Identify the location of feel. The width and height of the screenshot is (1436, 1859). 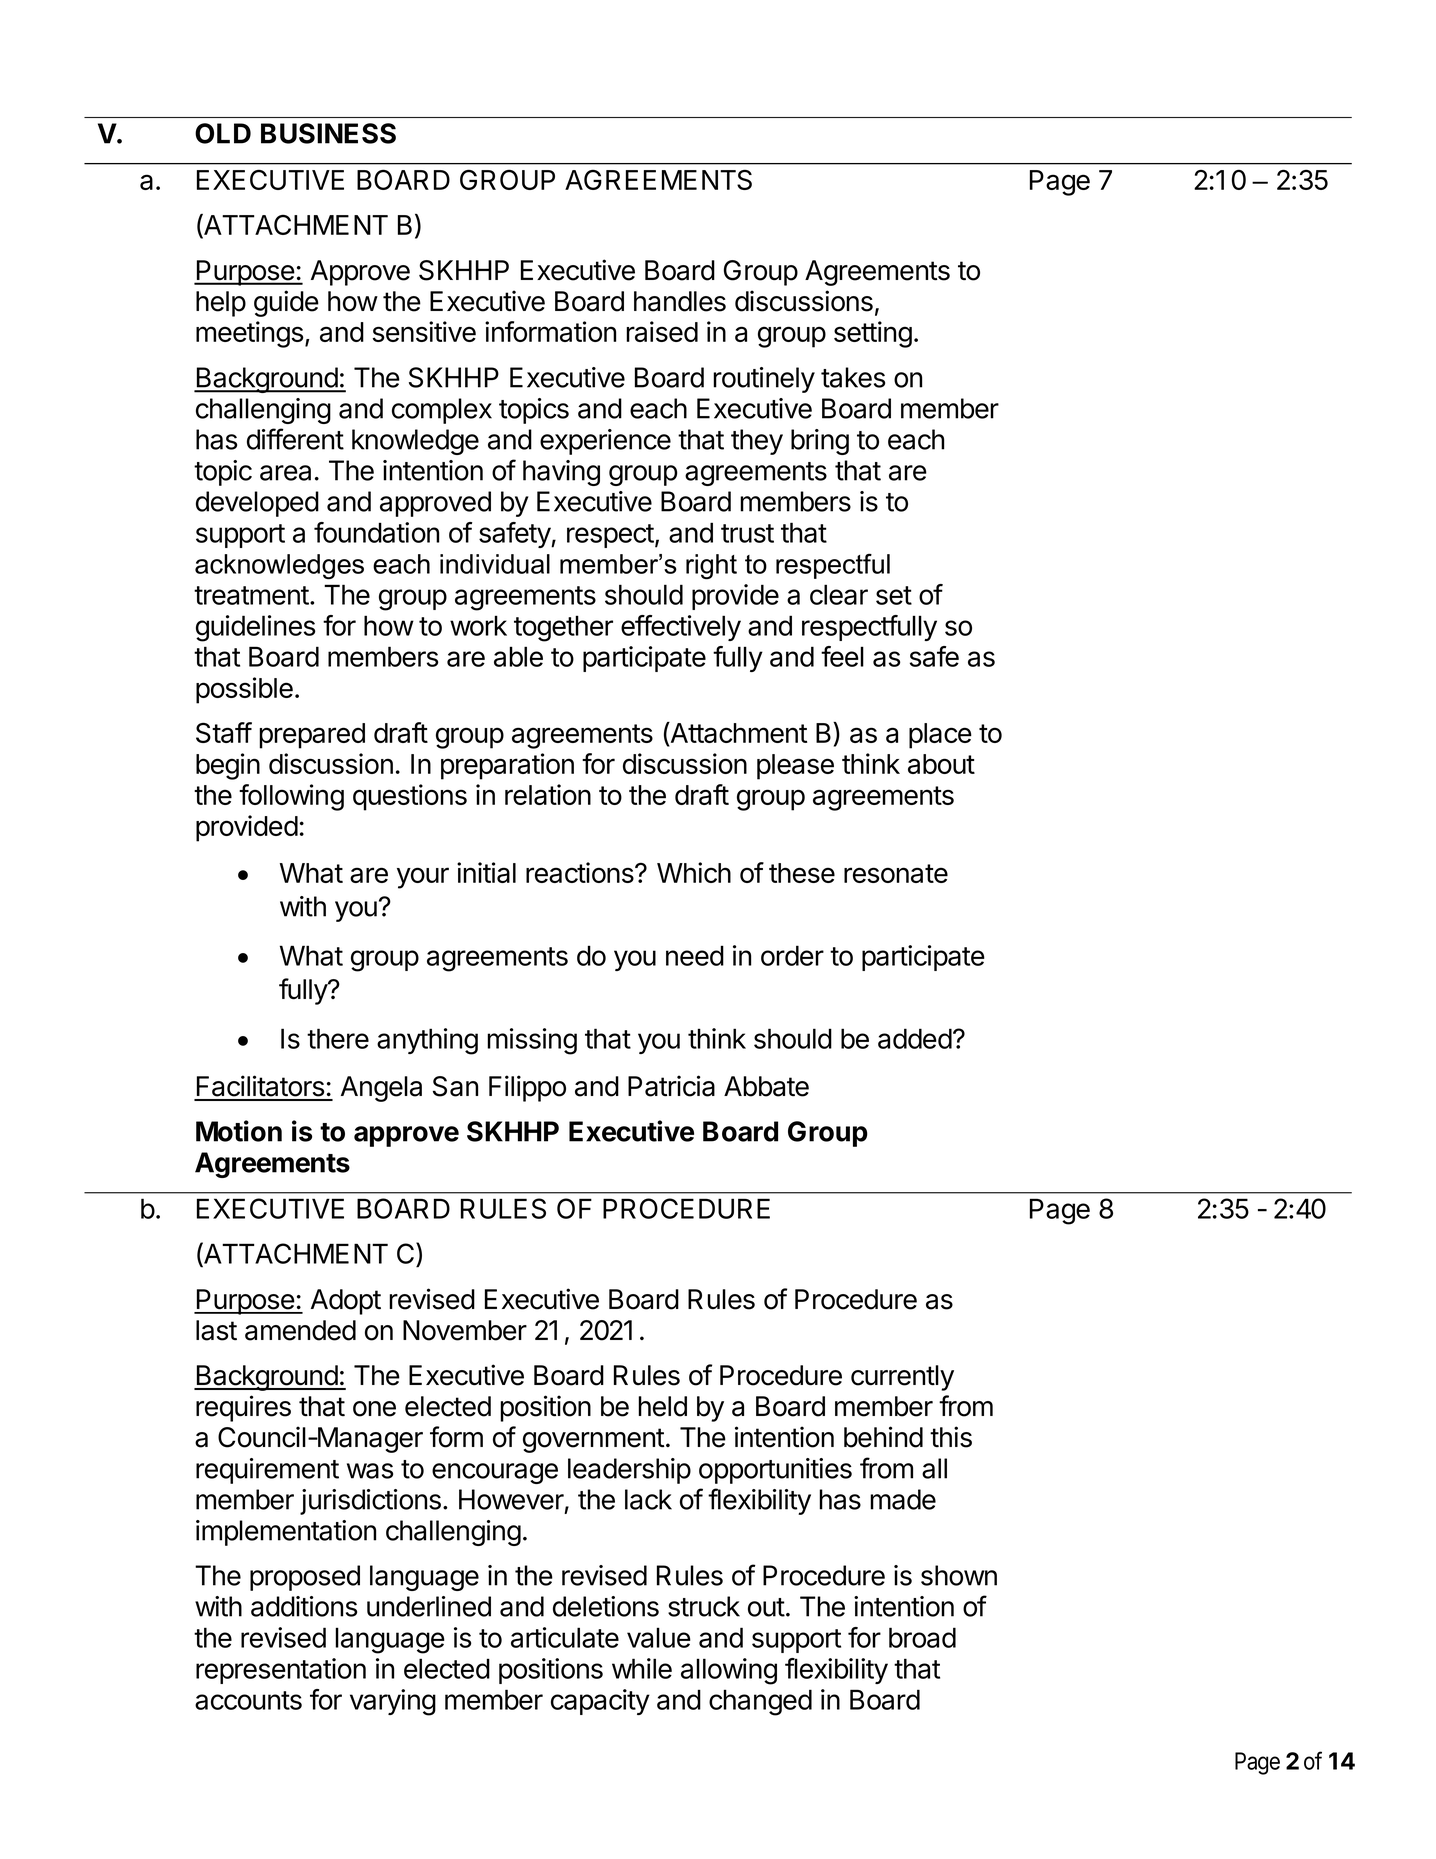
(842, 656).
